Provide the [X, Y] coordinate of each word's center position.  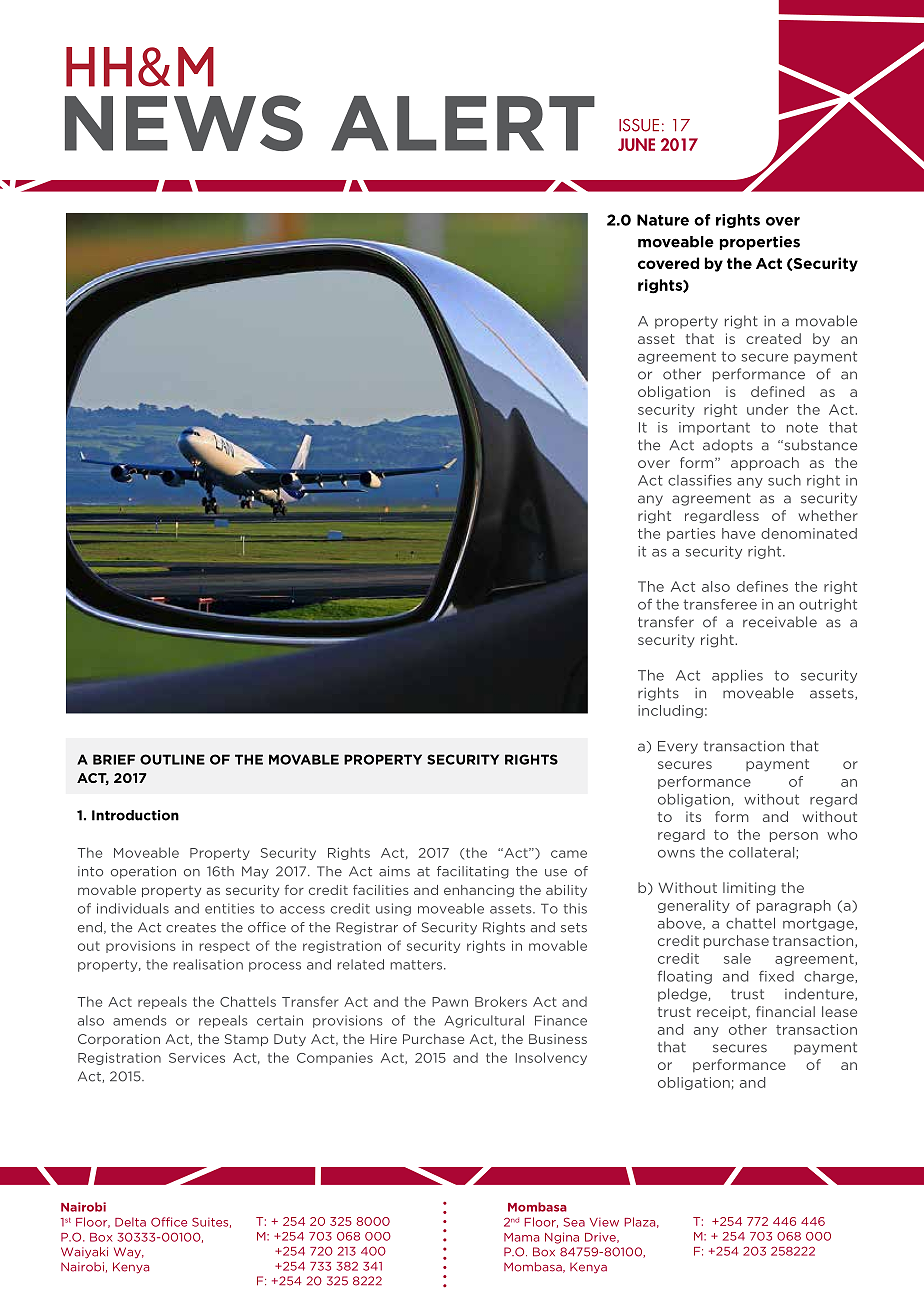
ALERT [463, 123]
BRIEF [114, 759]
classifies [700, 480]
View [604, 1222]
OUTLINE [172, 759]
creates [191, 928]
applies [737, 676]
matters [417, 965]
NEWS [184, 123]
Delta [130, 1222]
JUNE [636, 144]
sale [737, 958]
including [670, 711]
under [767, 409]
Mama [521, 1237]
